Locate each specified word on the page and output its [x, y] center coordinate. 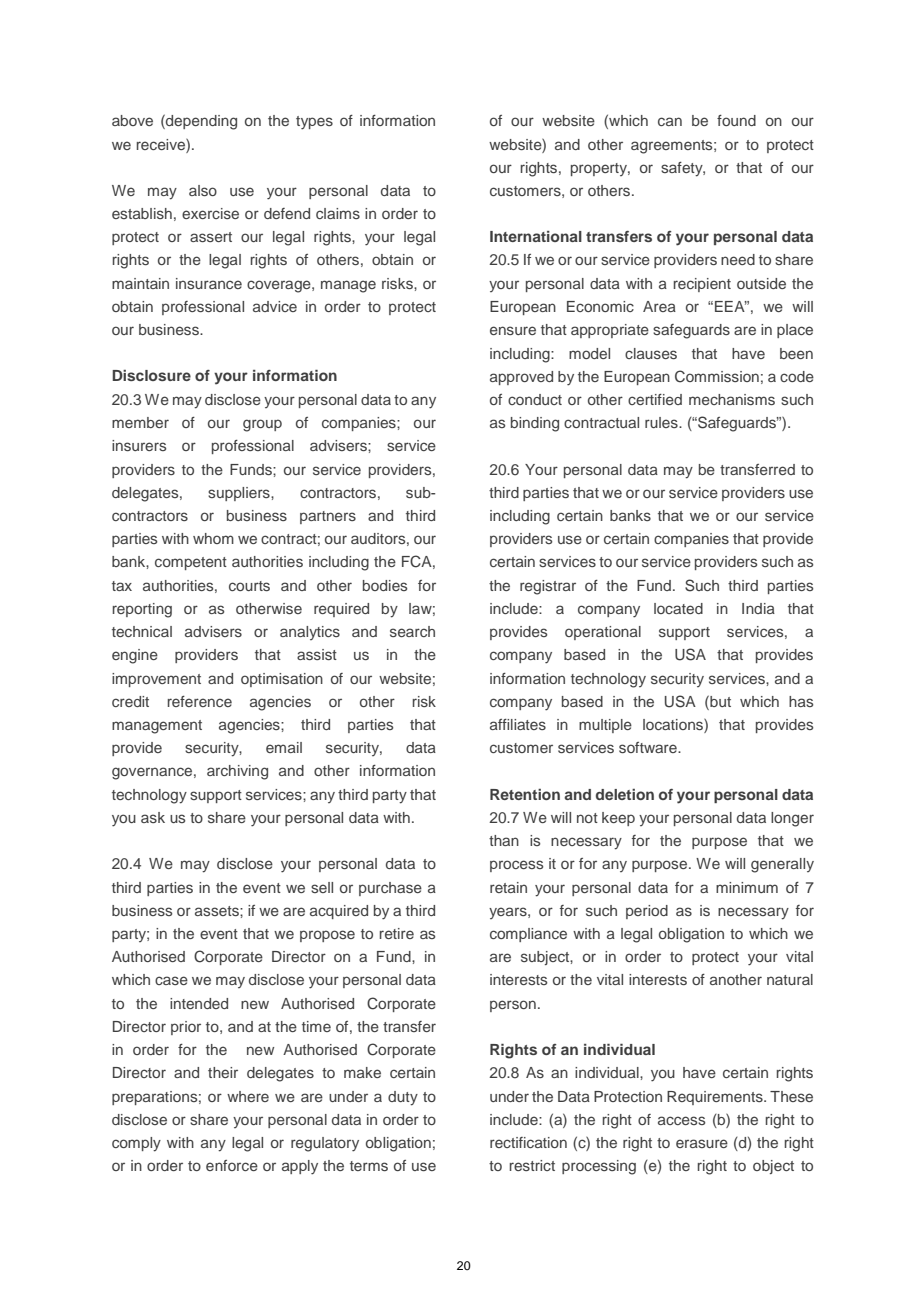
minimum [747, 887]
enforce [232, 1165]
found [736, 120]
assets [218, 911]
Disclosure [151, 375]
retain [508, 887]
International [536, 236]
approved [521, 378]
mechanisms [732, 399]
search [412, 631]
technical [142, 631]
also [203, 190]
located [678, 608]
